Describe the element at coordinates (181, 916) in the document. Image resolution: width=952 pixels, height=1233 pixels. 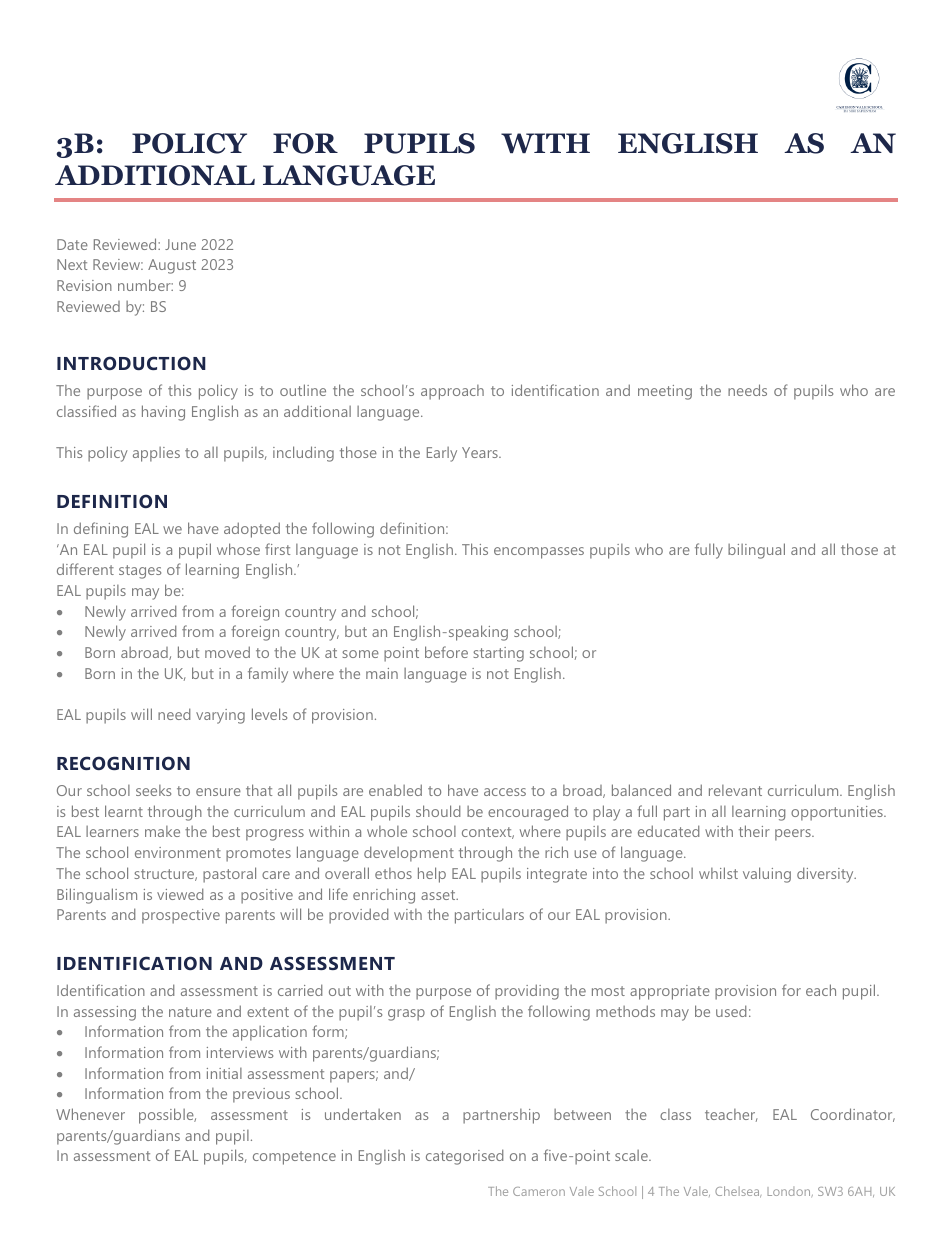
I see `prospective` at that location.
